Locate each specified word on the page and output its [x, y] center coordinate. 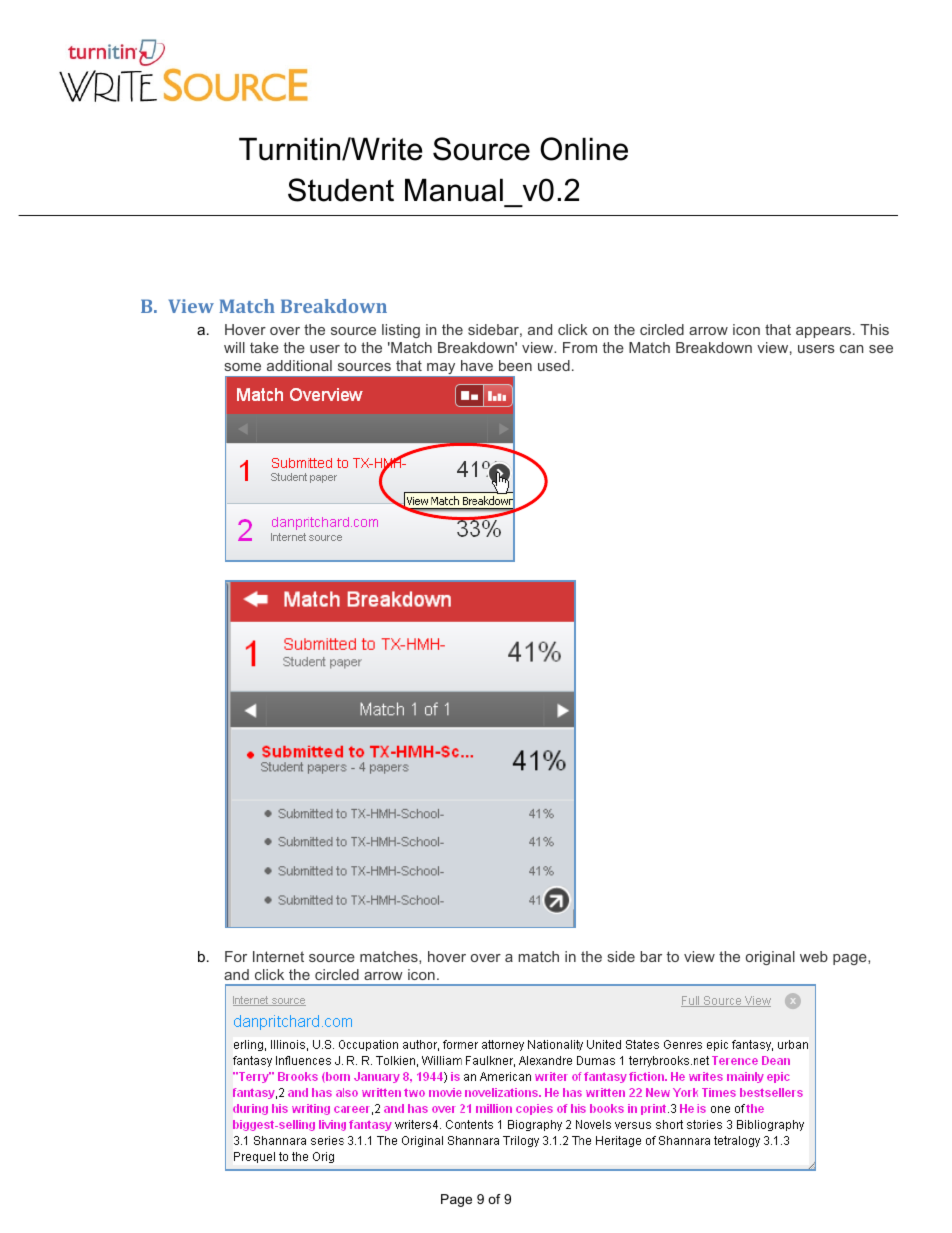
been [515, 365]
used [554, 365]
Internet [278, 956]
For [236, 956]
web [814, 956]
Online [584, 149]
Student [341, 190]
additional [299, 365]
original [770, 958]
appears [823, 332]
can [851, 349]
